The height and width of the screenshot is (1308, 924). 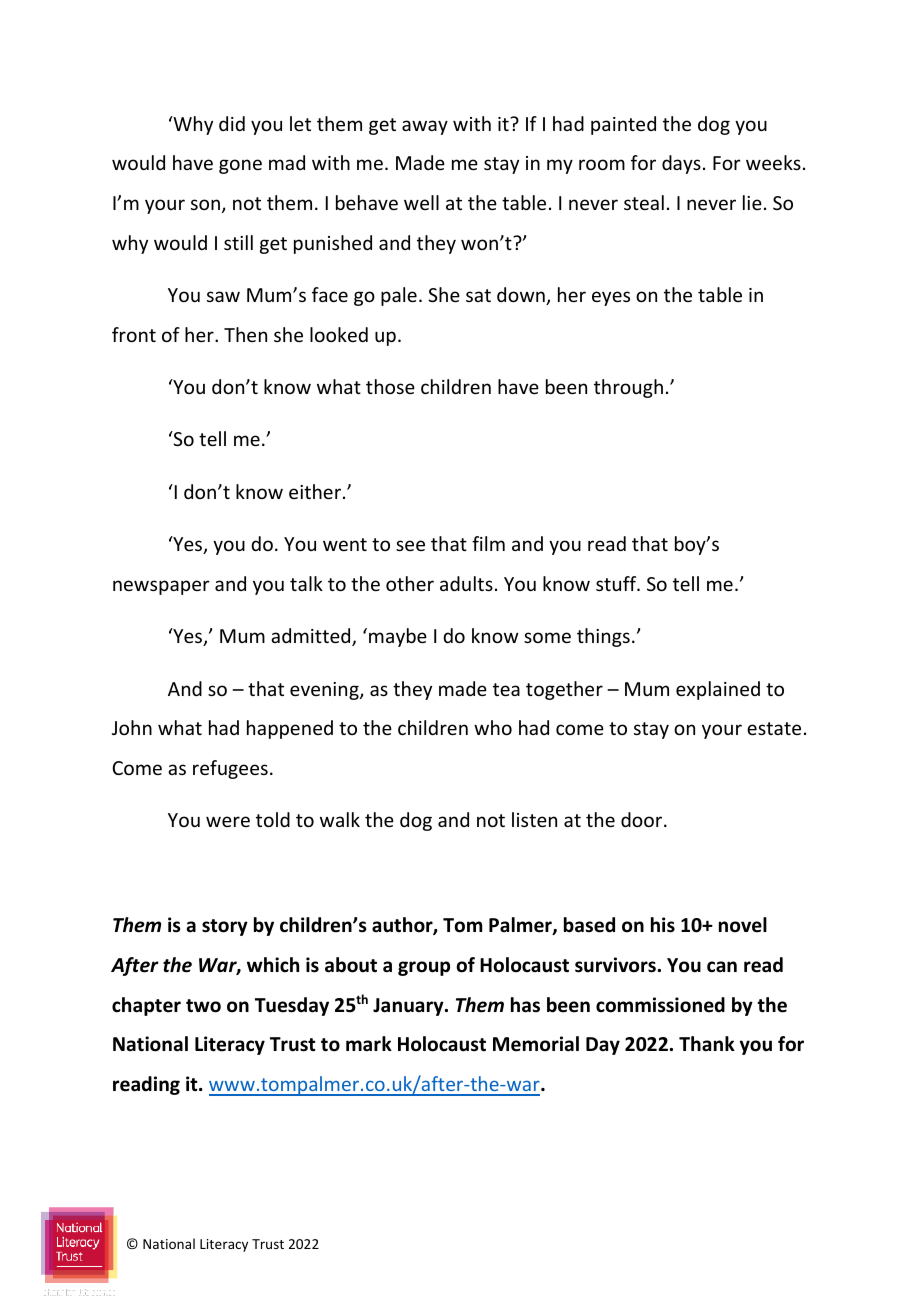 I want to click on stuff, so click(x=617, y=583).
